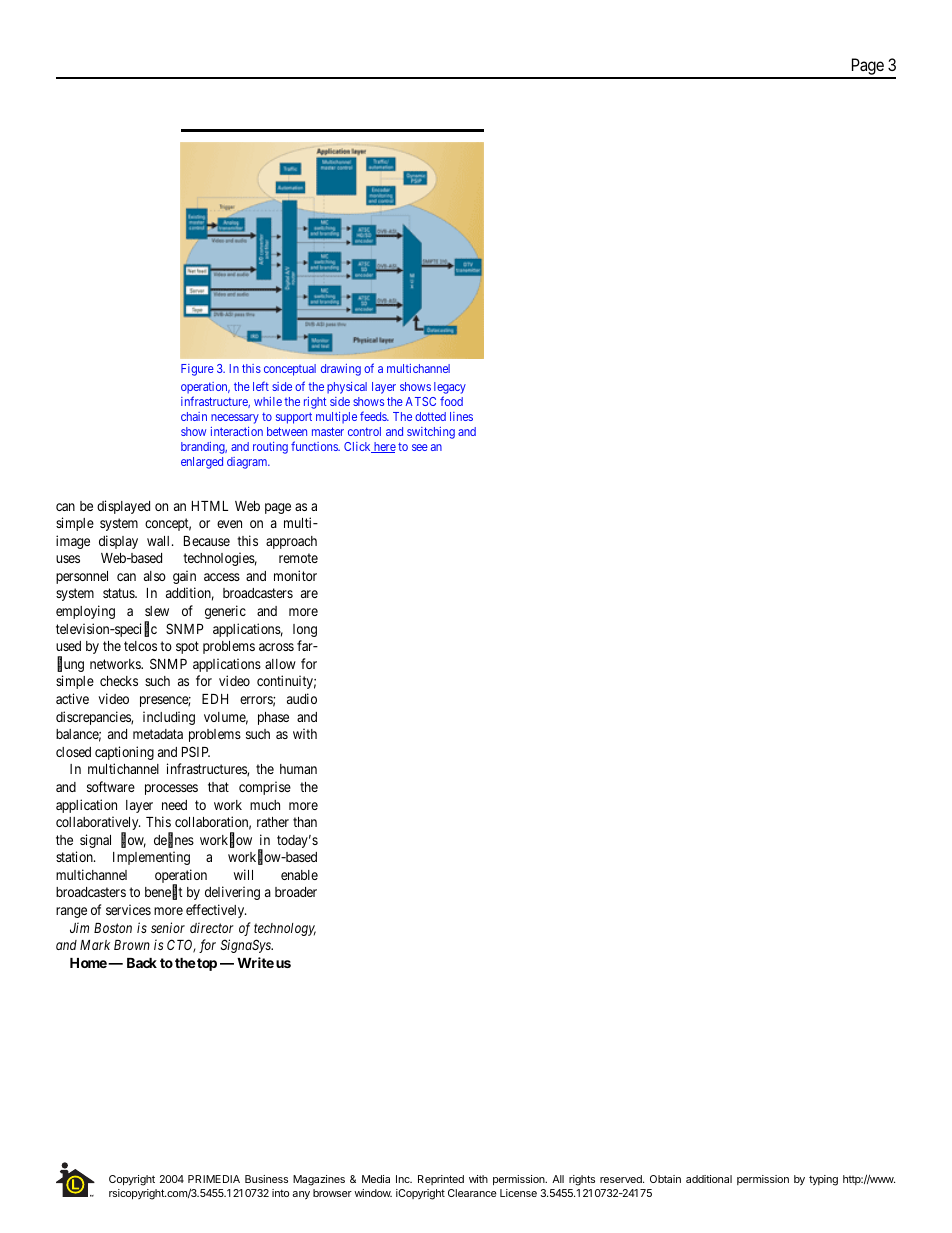  What do you see at coordinates (420, 447) in the page?
I see `see` at bounding box center [420, 447].
